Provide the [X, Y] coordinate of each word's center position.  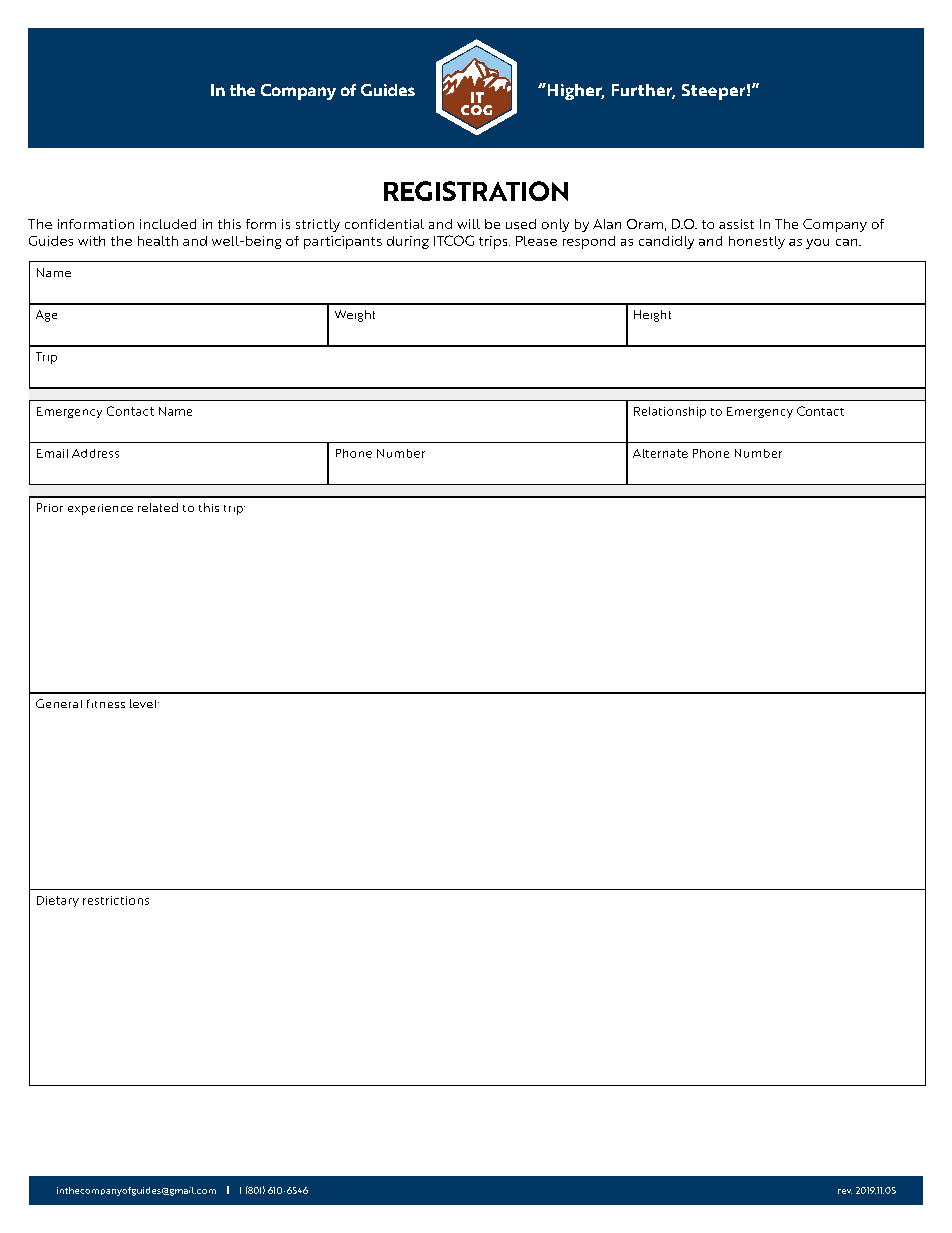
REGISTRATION [476, 191]
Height [652, 316]
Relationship [670, 412]
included [168, 224]
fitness [106, 703]
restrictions [116, 900]
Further [643, 91]
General [59, 703]
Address [95, 453]
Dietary [58, 901]
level [144, 703]
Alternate [660, 453]
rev [845, 1191]
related [158, 507]
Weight [355, 316]
